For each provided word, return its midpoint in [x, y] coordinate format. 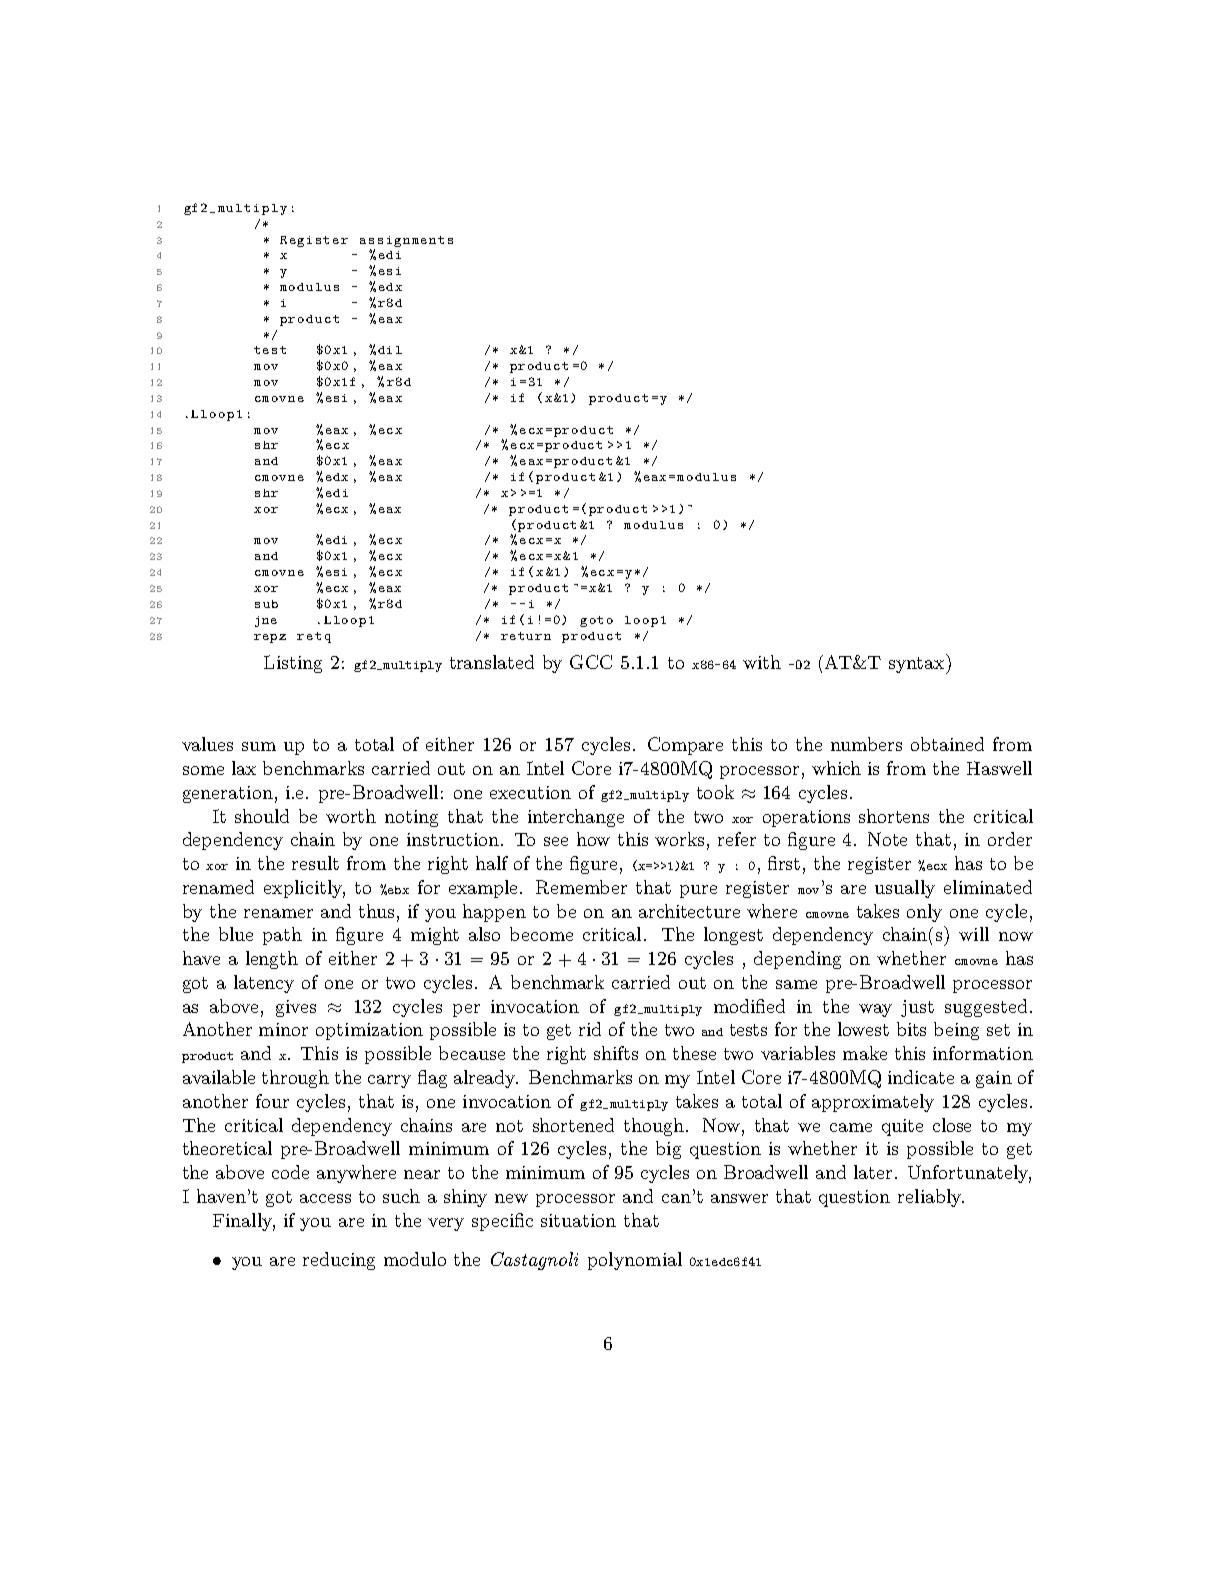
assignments [406, 241]
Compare [685, 746]
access [325, 1198]
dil [390, 350]
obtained [947, 744]
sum [259, 746]
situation [578, 1220]
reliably [931, 1198]
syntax [918, 665]
